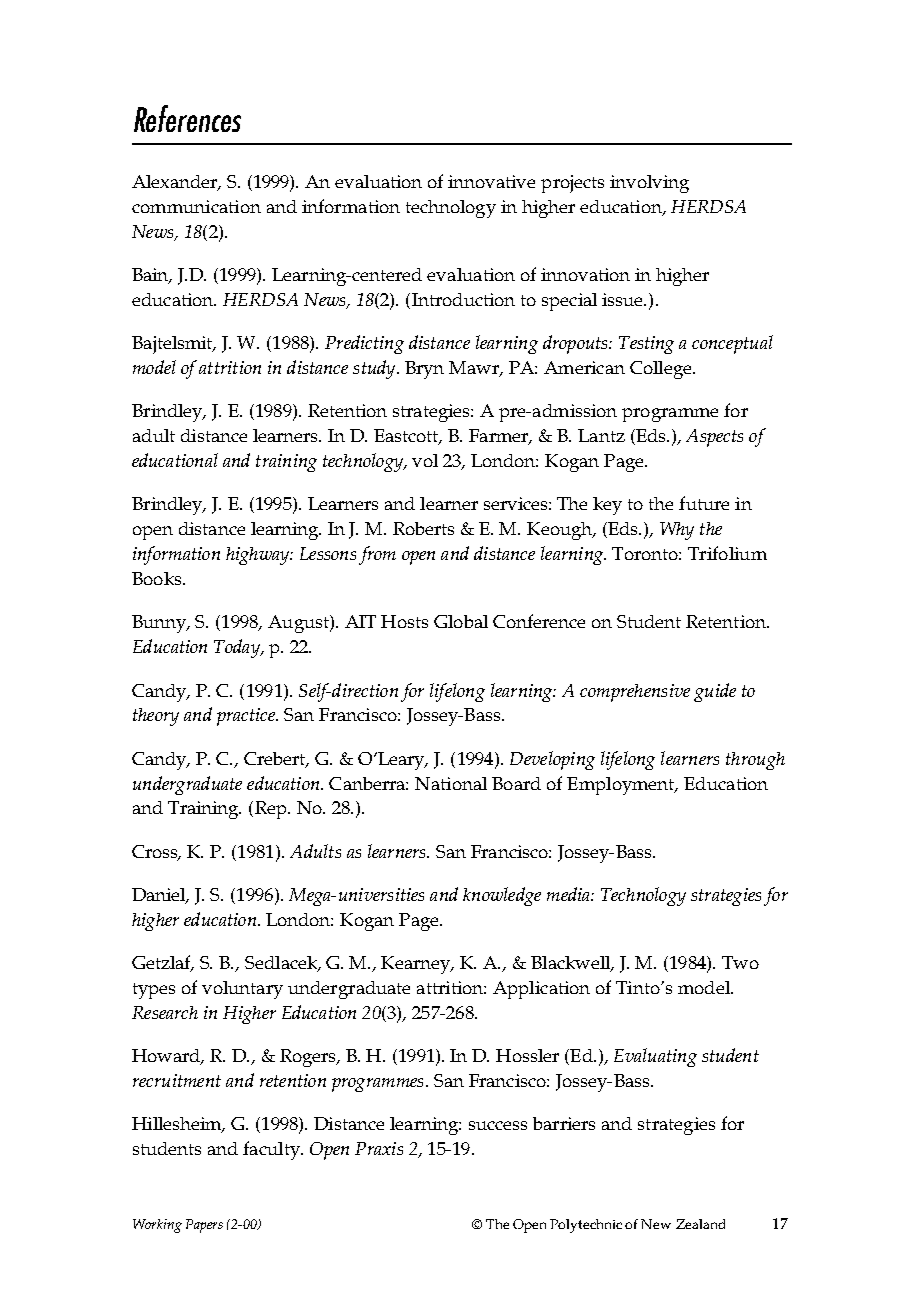 The height and width of the screenshot is (1308, 924). I want to click on Papers, so click(204, 1226).
